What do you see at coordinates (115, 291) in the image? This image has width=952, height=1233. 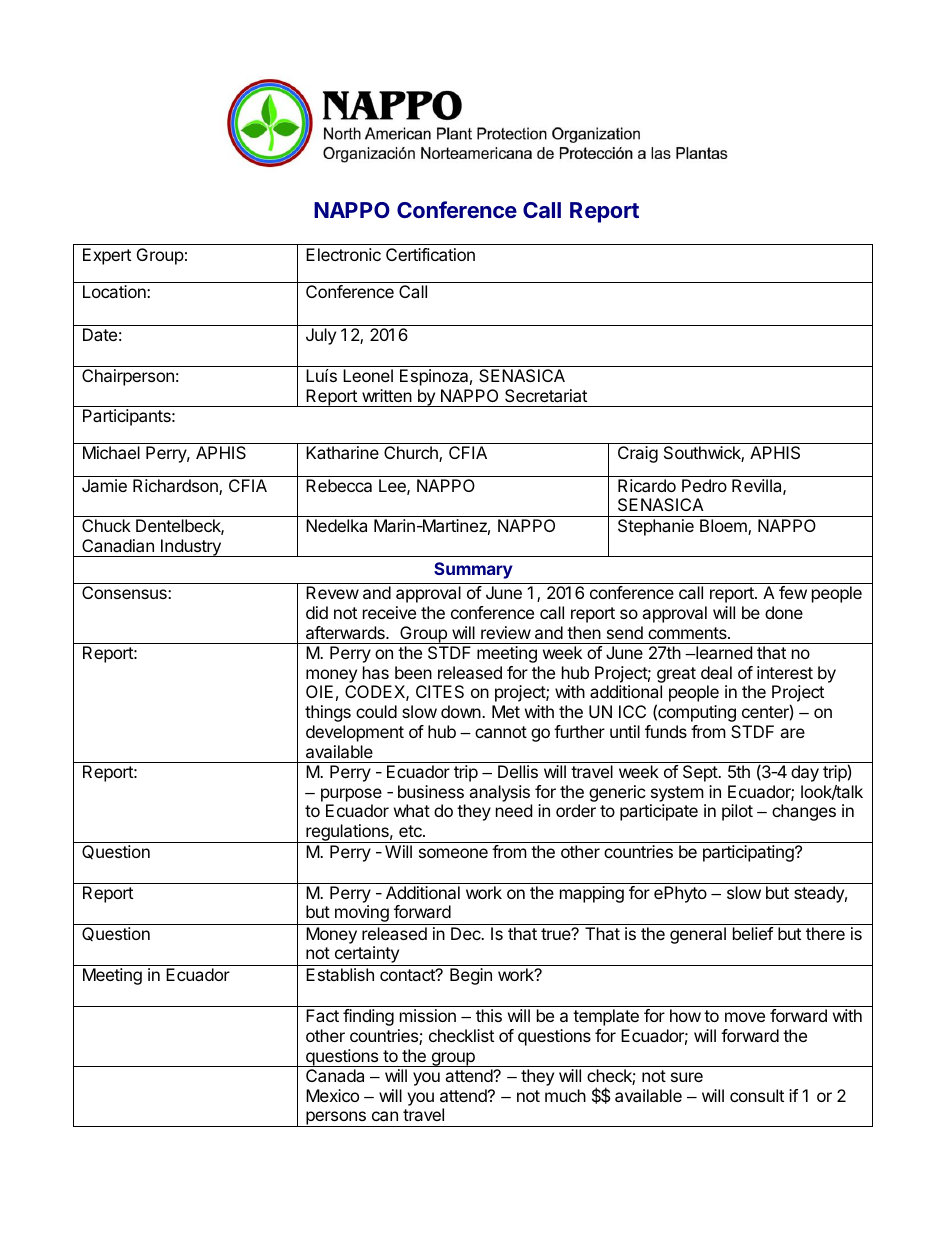 I see `Location` at bounding box center [115, 291].
